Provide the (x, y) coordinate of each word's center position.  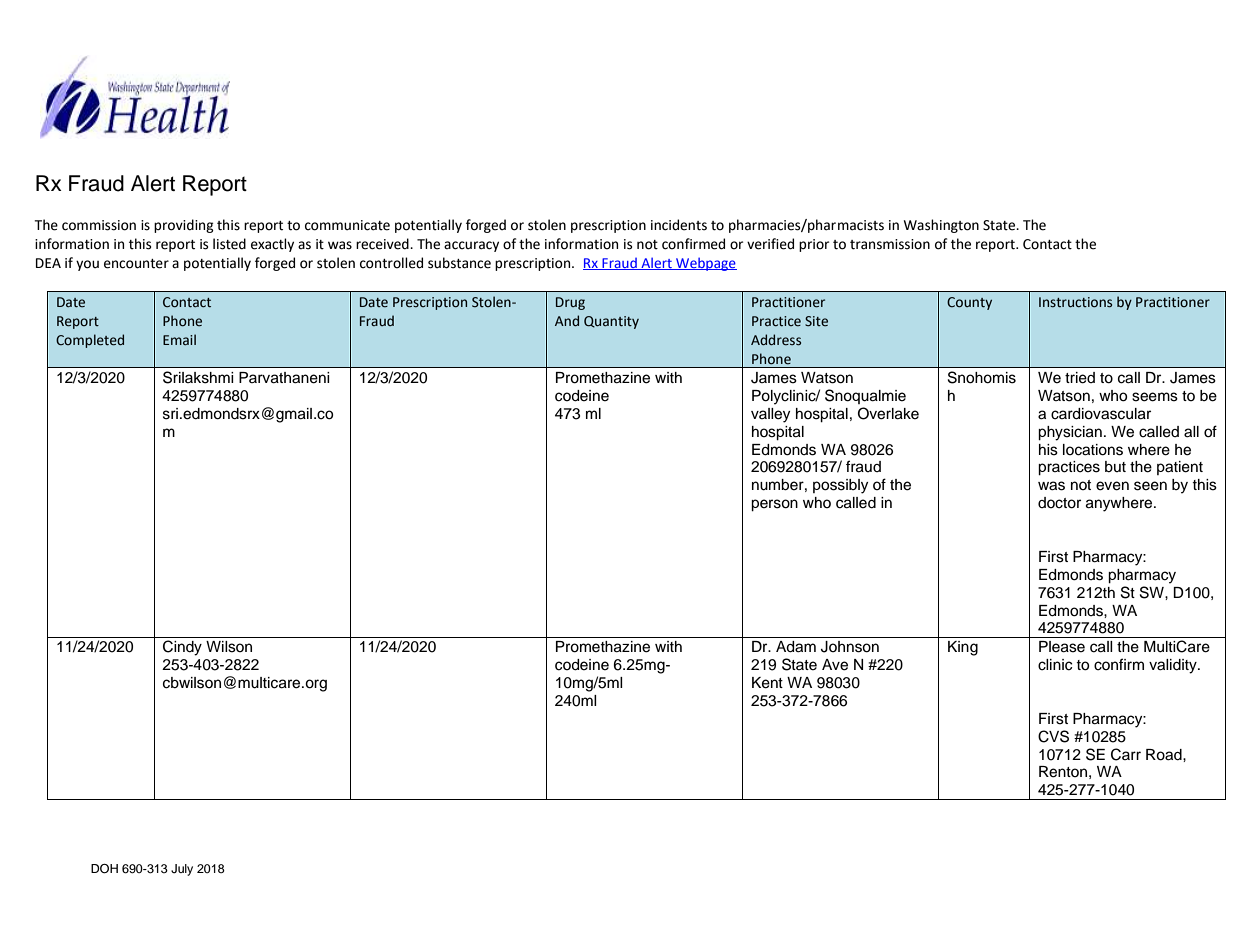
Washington (941, 226)
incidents (679, 225)
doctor (1059, 503)
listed (229, 244)
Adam (796, 647)
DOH (104, 869)
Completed (90, 341)
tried (1080, 378)
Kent (767, 683)
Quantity (611, 322)
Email (179, 339)
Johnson (850, 647)
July (182, 870)
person (774, 505)
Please (1062, 647)
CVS (1053, 736)
